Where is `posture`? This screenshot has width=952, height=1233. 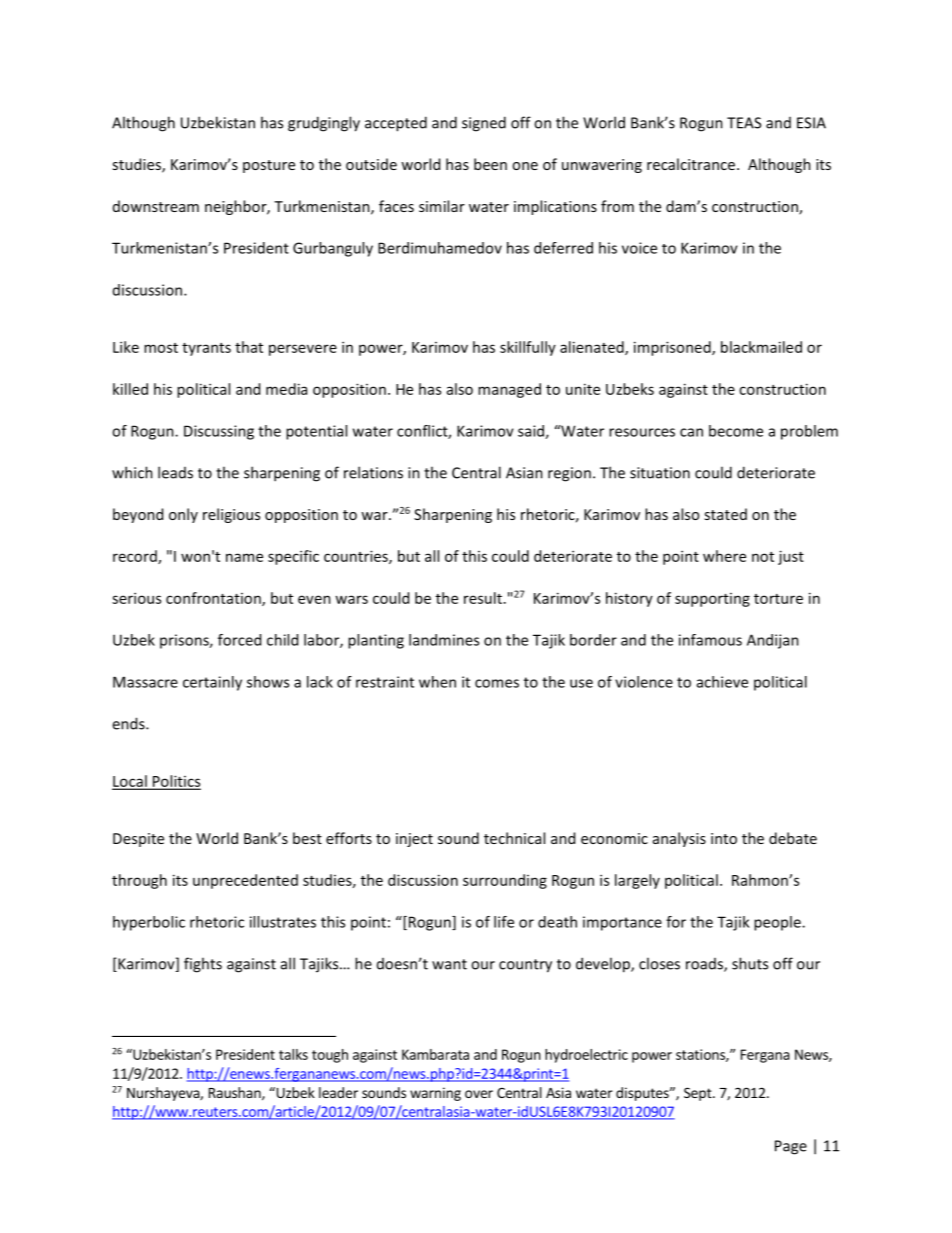
posture is located at coordinates (269, 166).
